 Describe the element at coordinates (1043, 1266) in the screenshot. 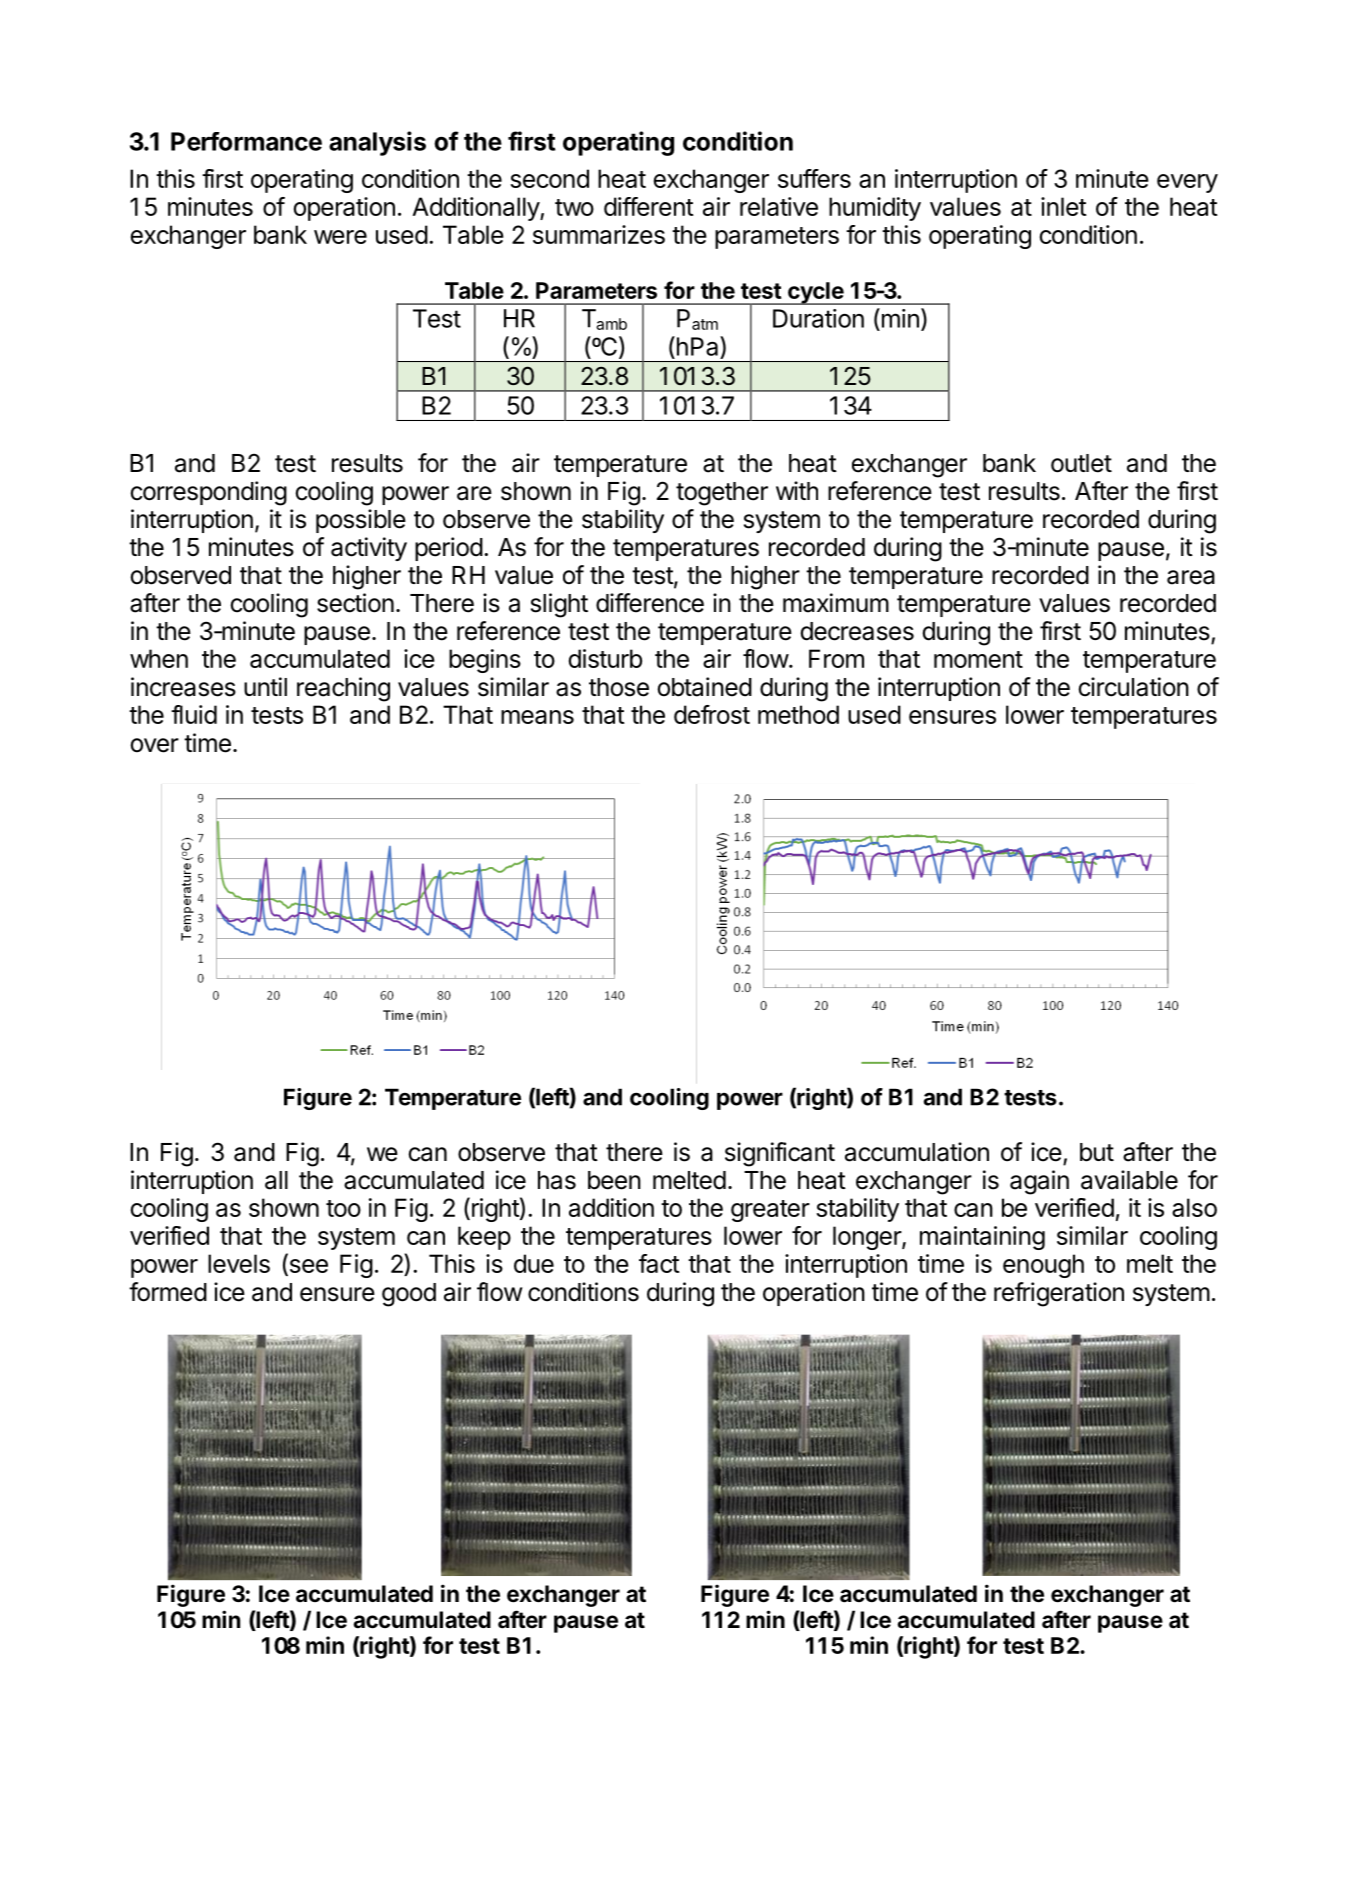

I see `enough` at that location.
